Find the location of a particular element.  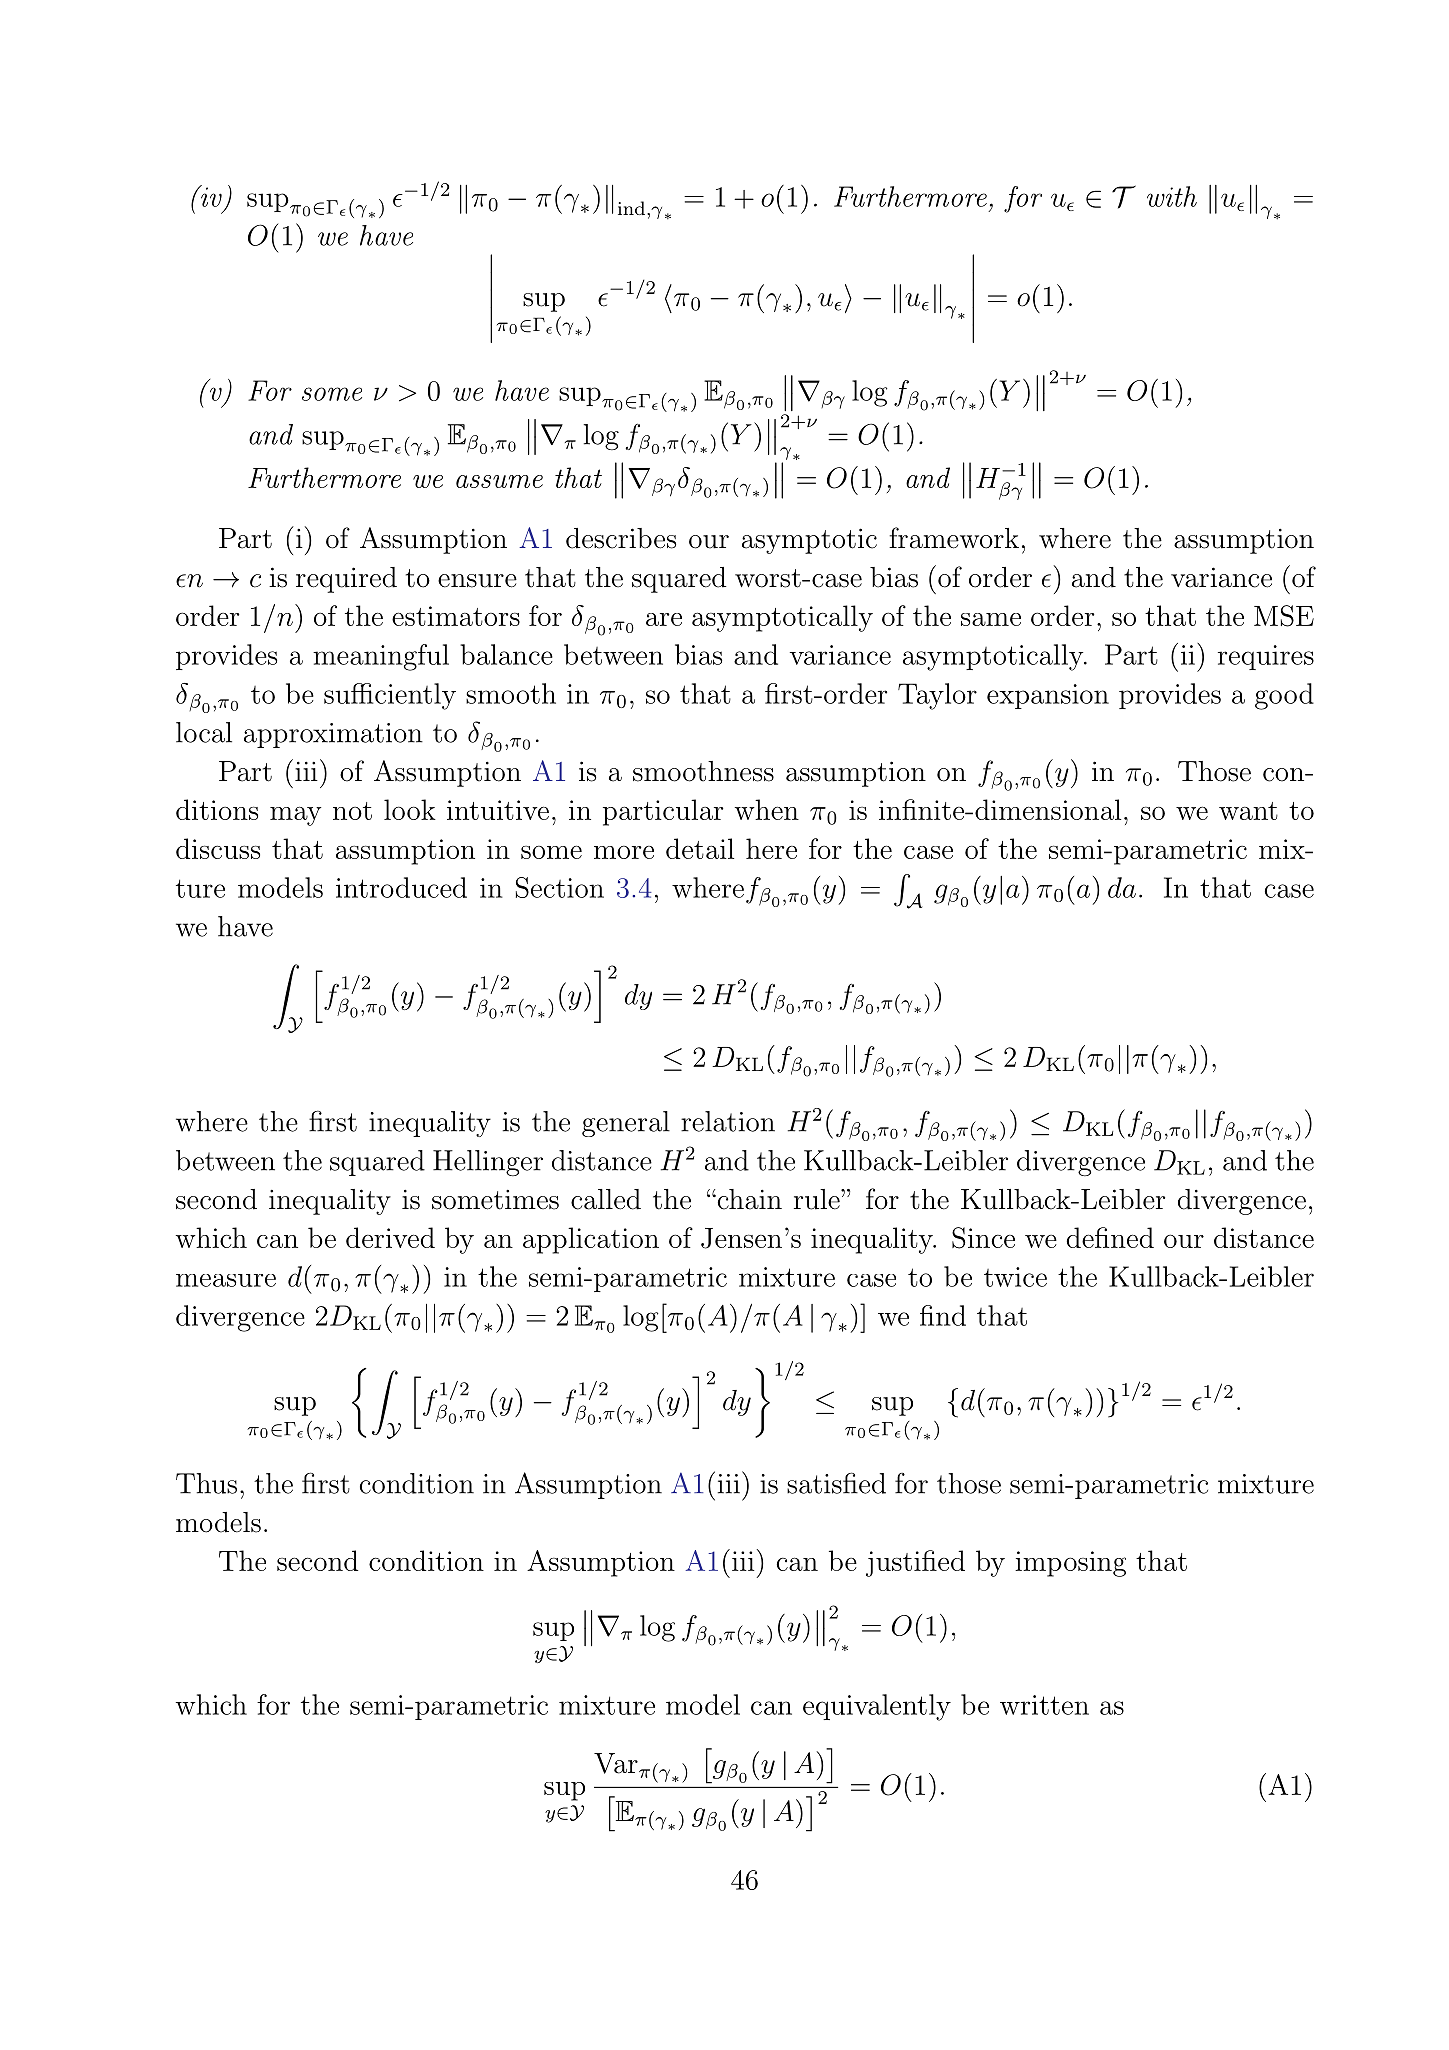

detail is located at coordinates (700, 848).
